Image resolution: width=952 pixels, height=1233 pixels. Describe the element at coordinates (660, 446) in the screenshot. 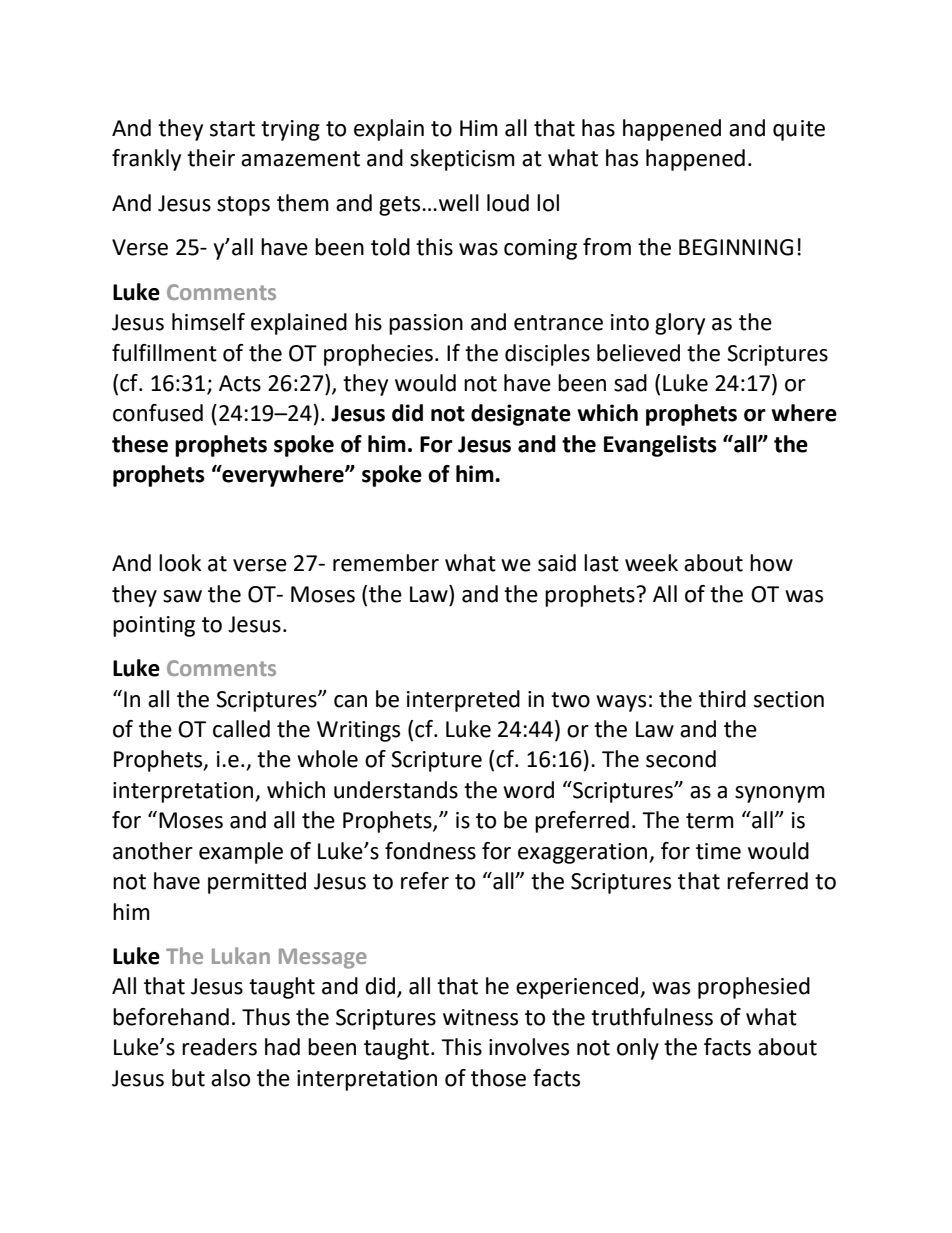

I see `Evangelists` at that location.
